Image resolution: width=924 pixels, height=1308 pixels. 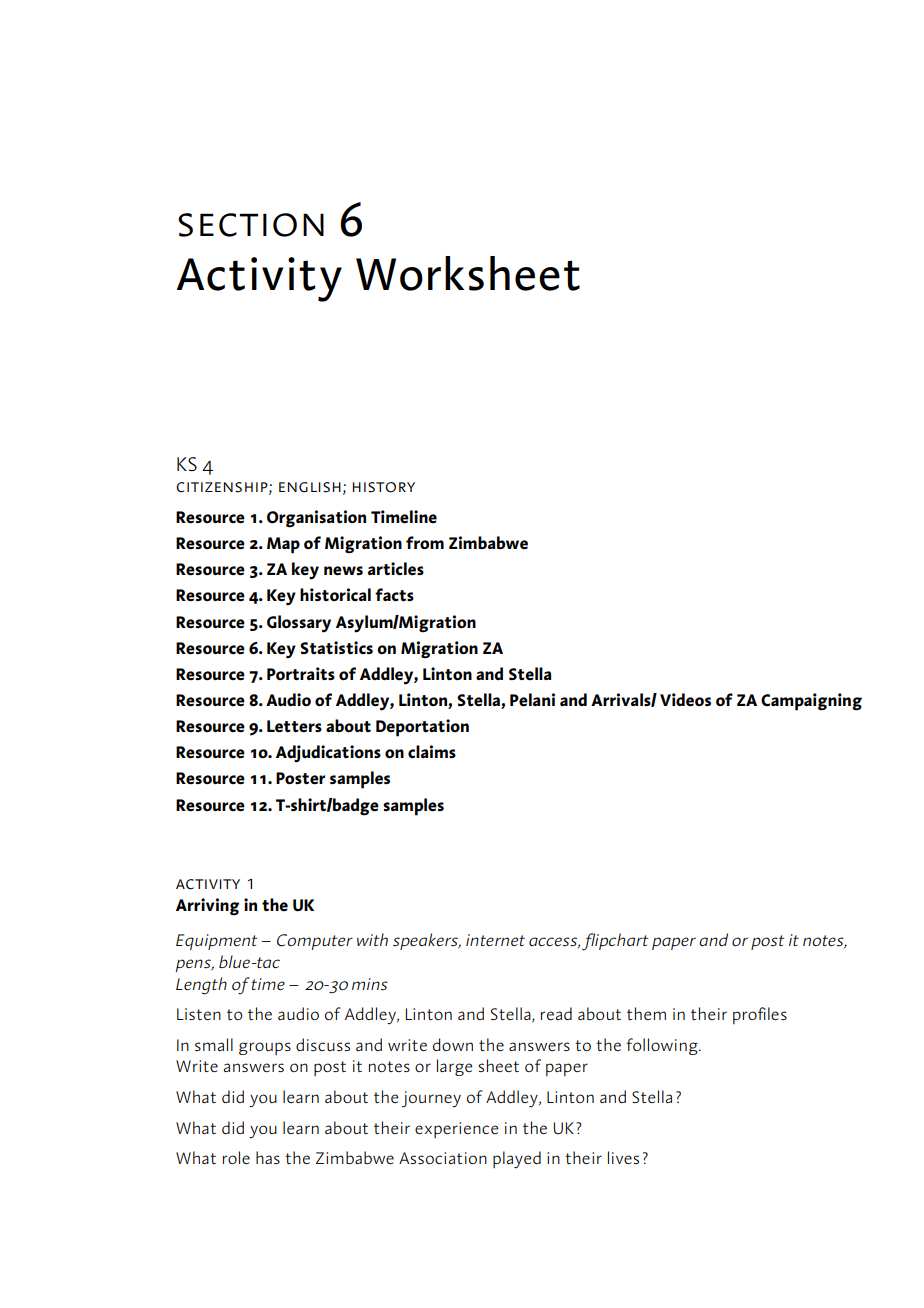 What do you see at coordinates (383, 487) in the document?
I see `history` at bounding box center [383, 487].
